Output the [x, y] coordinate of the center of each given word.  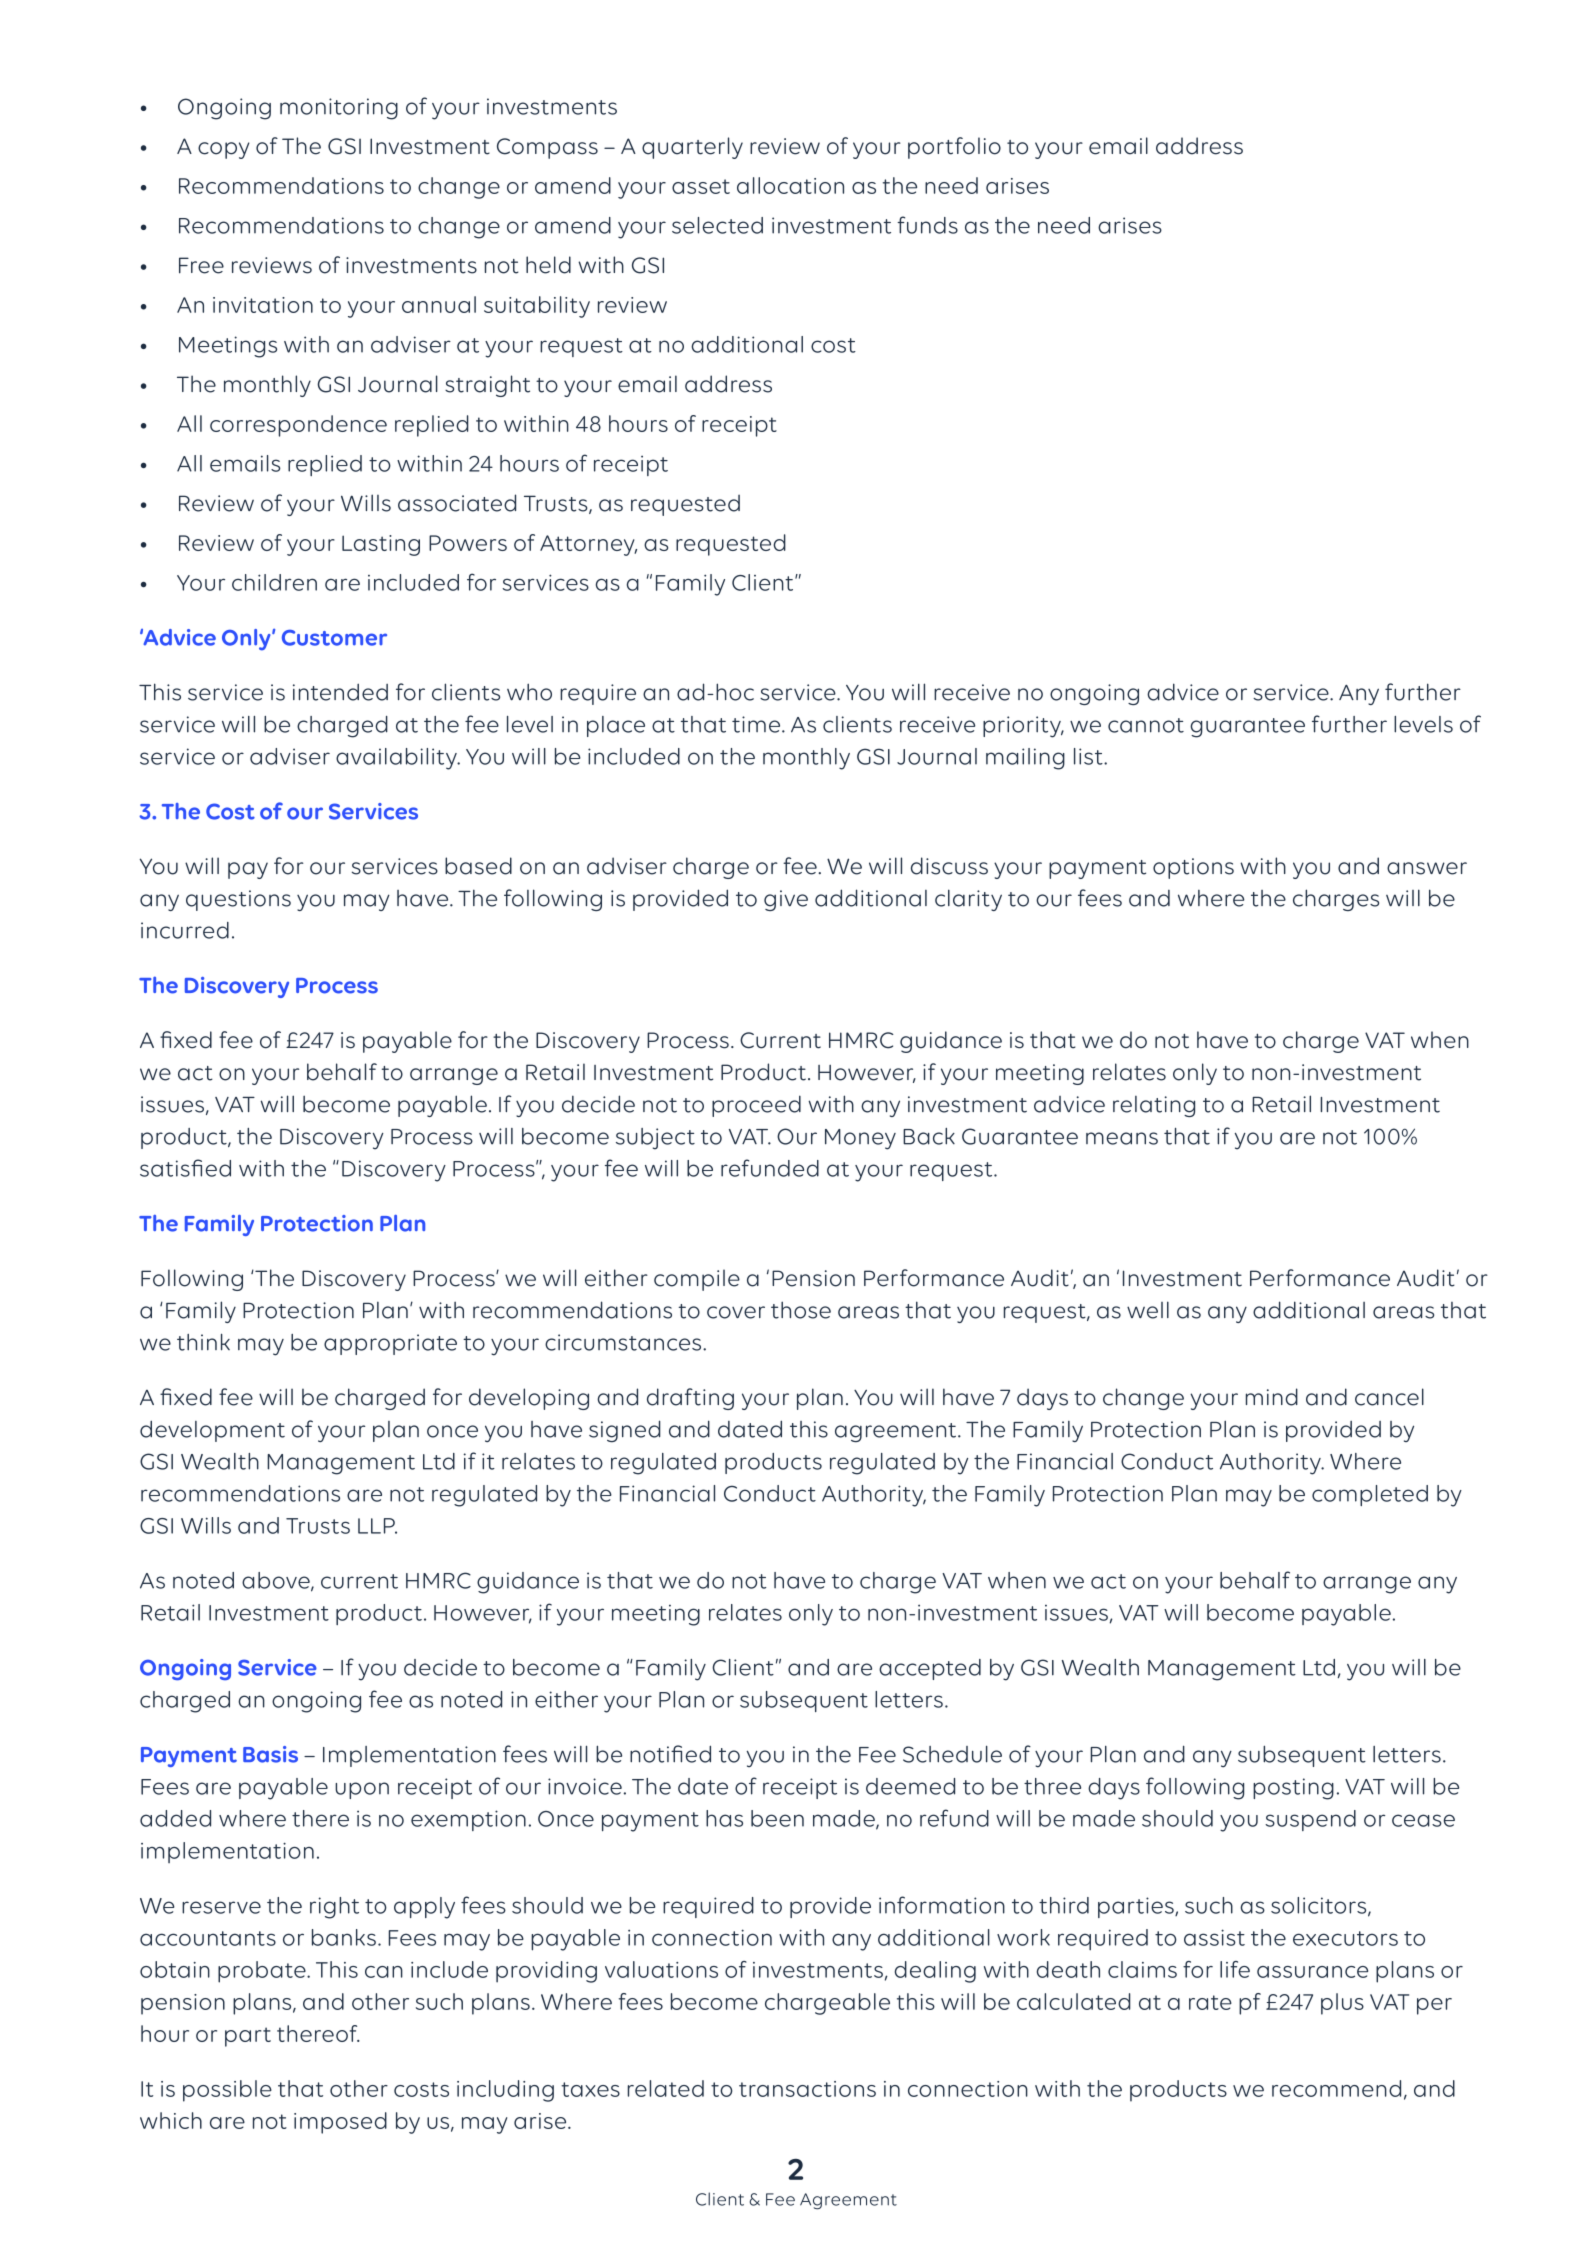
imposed [340, 2123]
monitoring [339, 109]
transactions [807, 2089]
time [757, 724]
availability [397, 759]
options [1193, 868]
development [212, 1431]
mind [1272, 1397]
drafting [690, 1399]
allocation [790, 185]
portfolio [954, 148]
